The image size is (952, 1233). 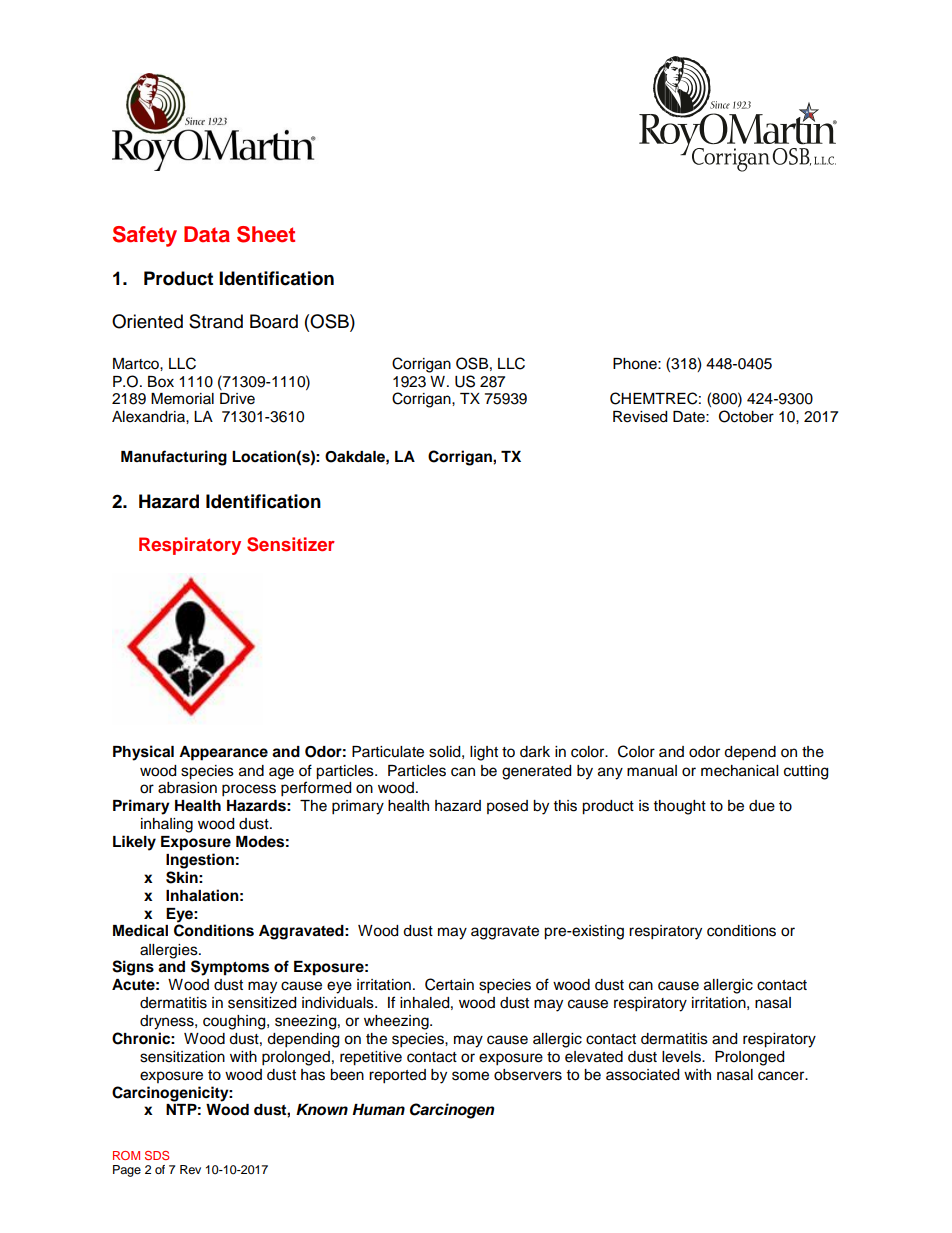 What do you see at coordinates (484, 753) in the image?
I see `light` at bounding box center [484, 753].
